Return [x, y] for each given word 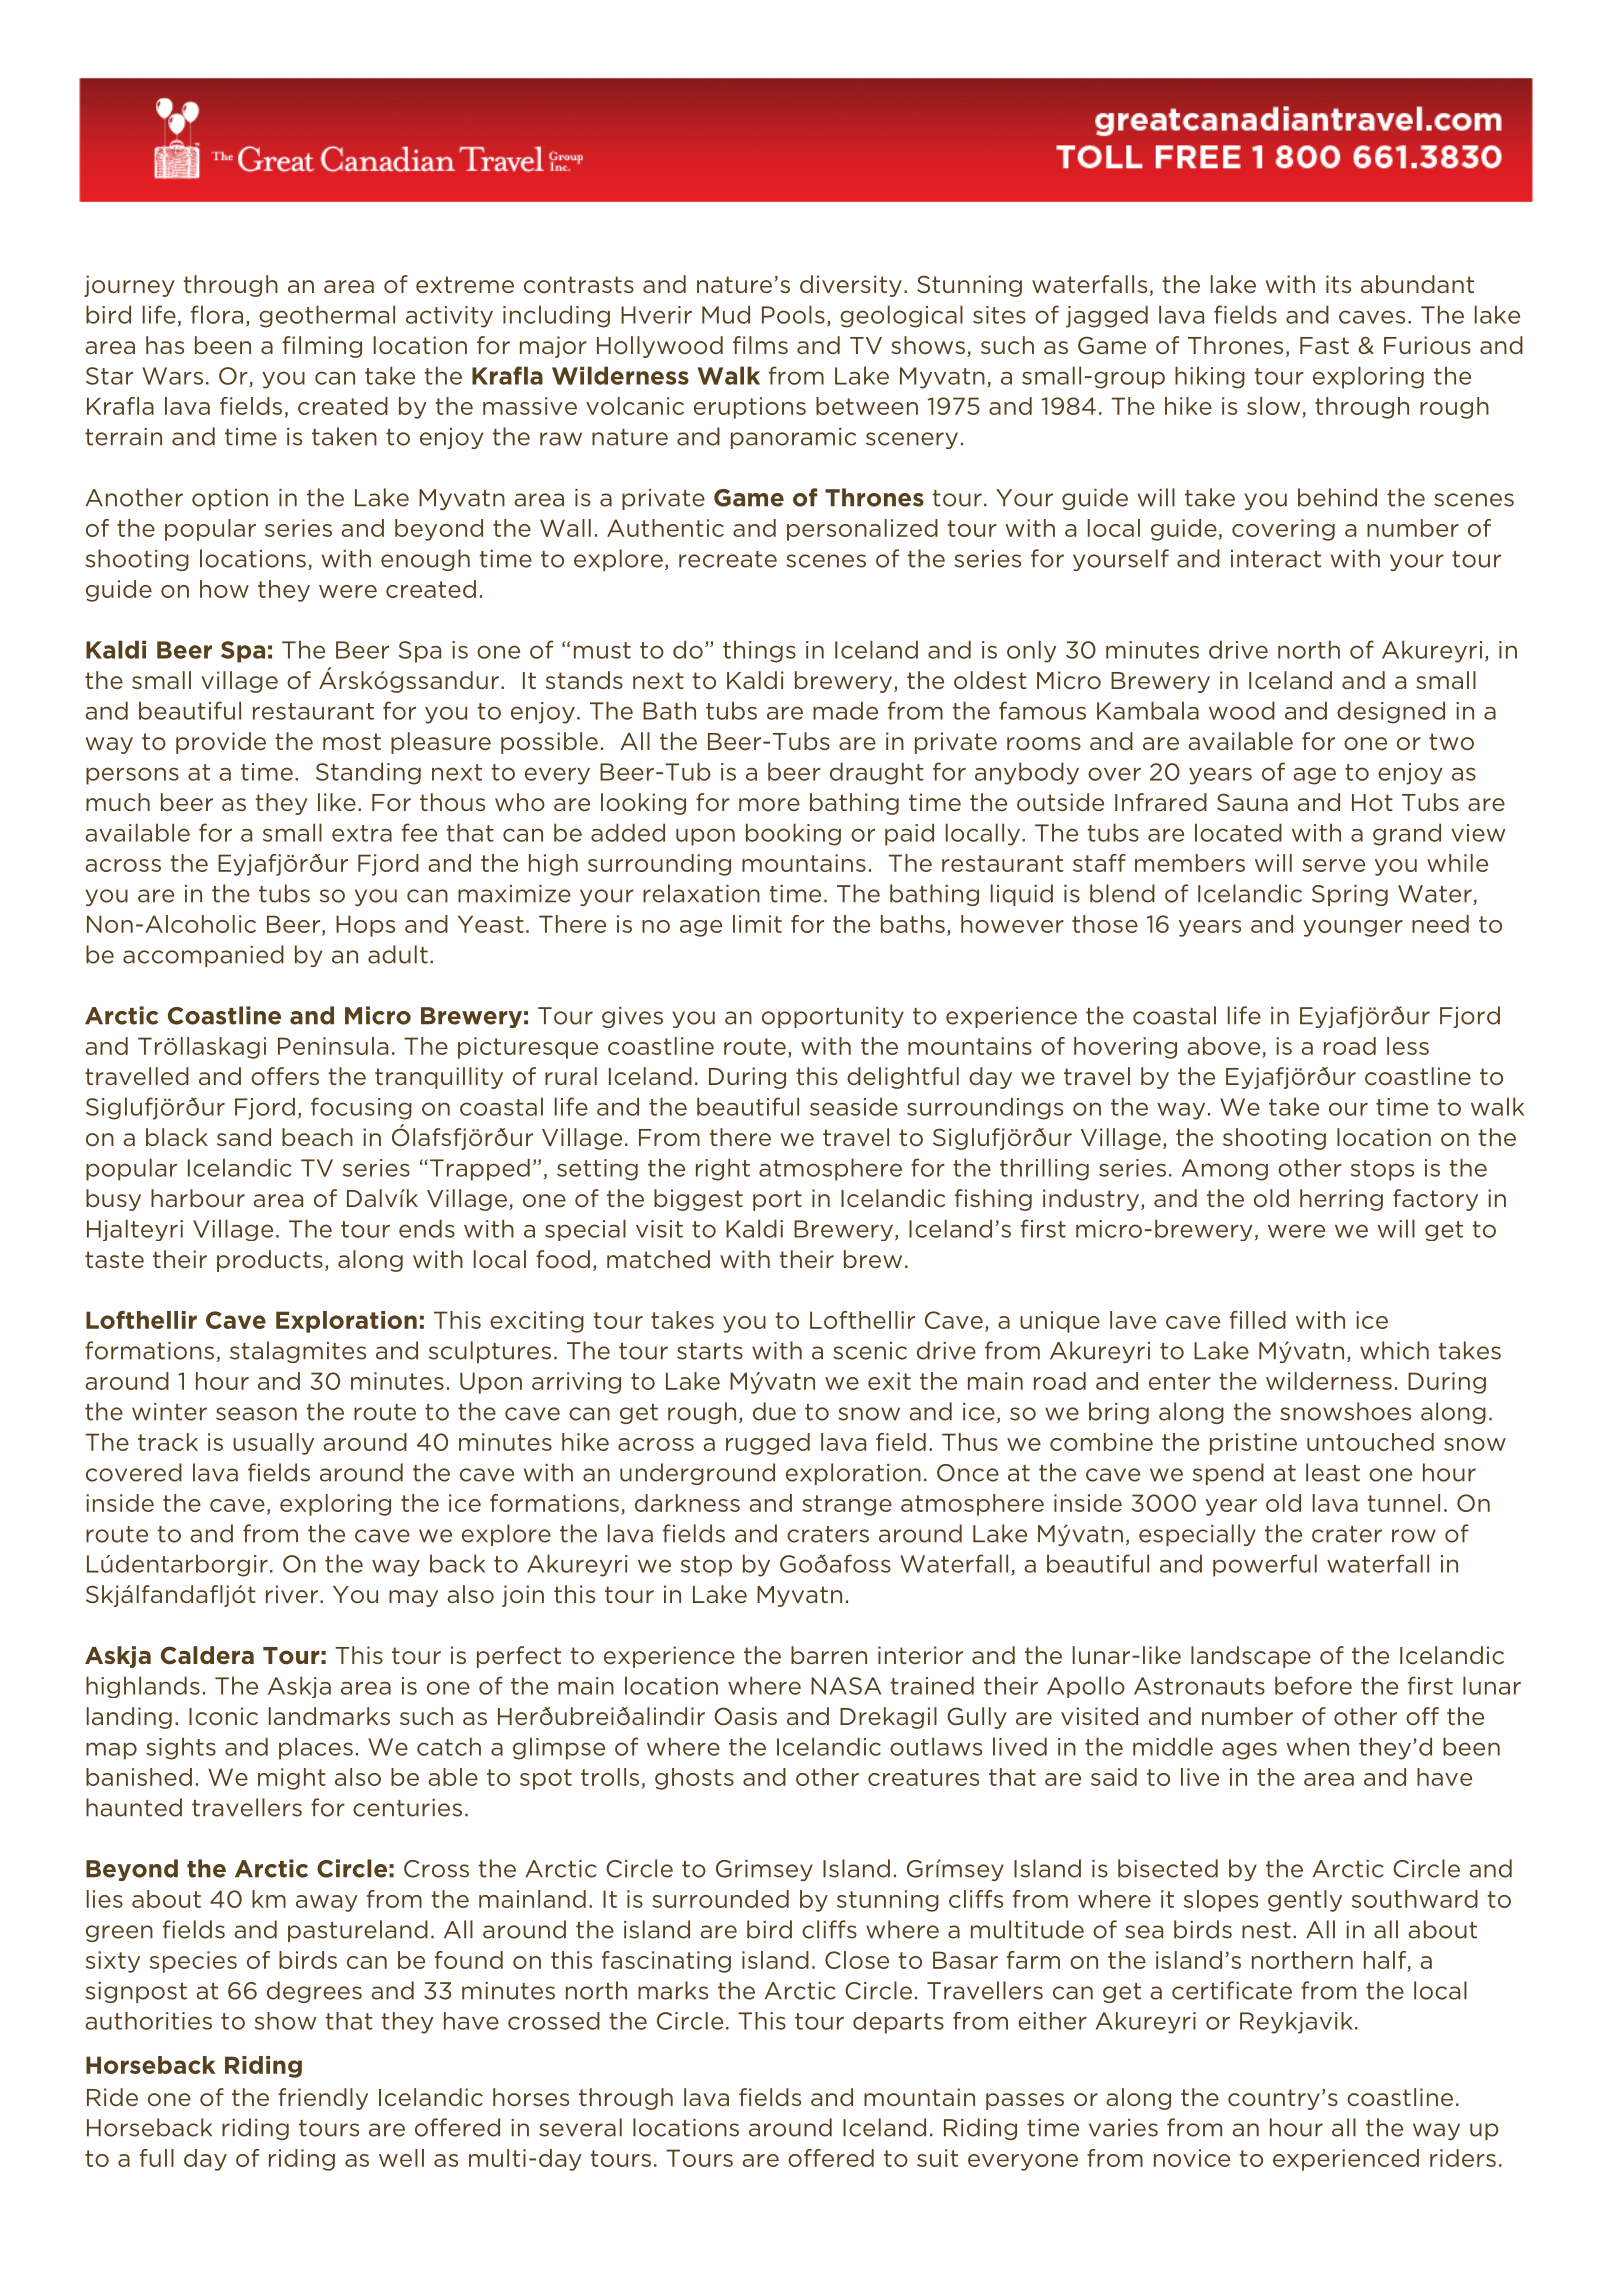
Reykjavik [1296, 2023]
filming [322, 347]
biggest [698, 1200]
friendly [323, 2099]
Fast [1324, 345]
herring [1341, 1200]
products [270, 1261]
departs [898, 2023]
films [760, 345]
